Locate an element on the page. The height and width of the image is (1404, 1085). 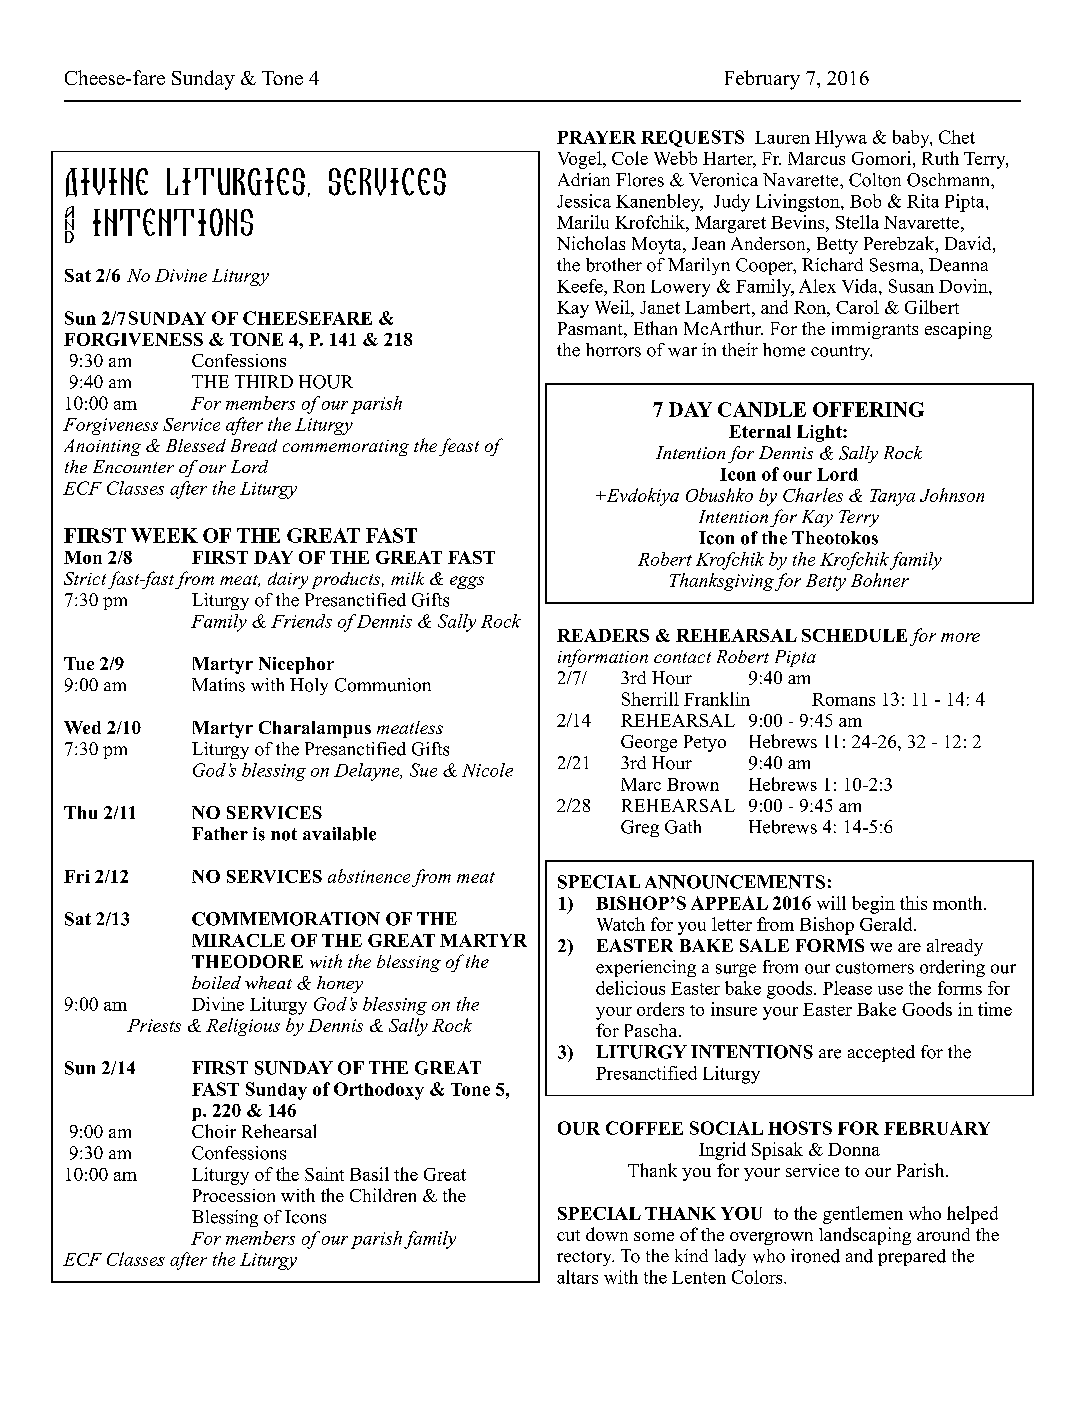
Procession is located at coordinates (234, 1195).
